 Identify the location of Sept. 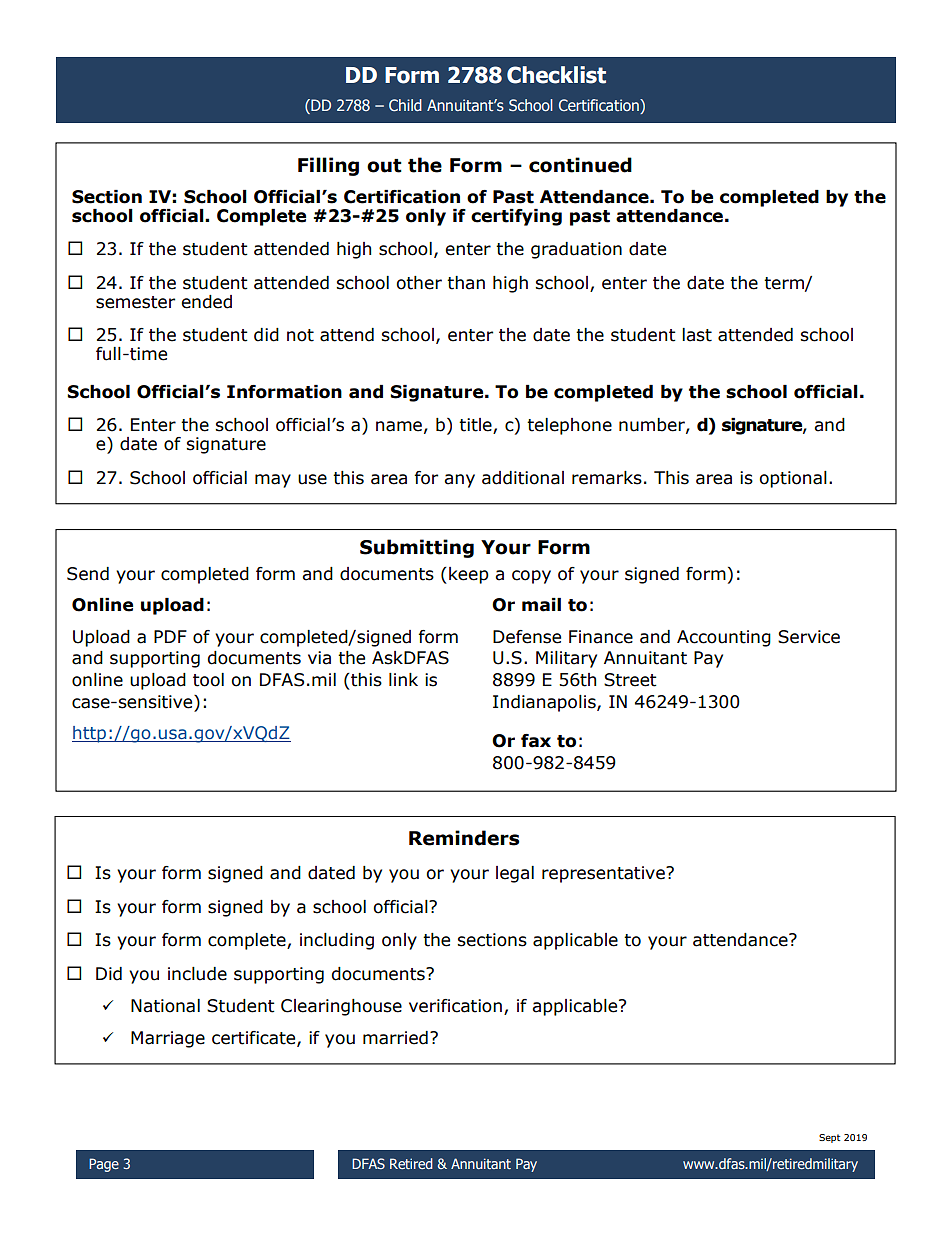
(829, 1138).
